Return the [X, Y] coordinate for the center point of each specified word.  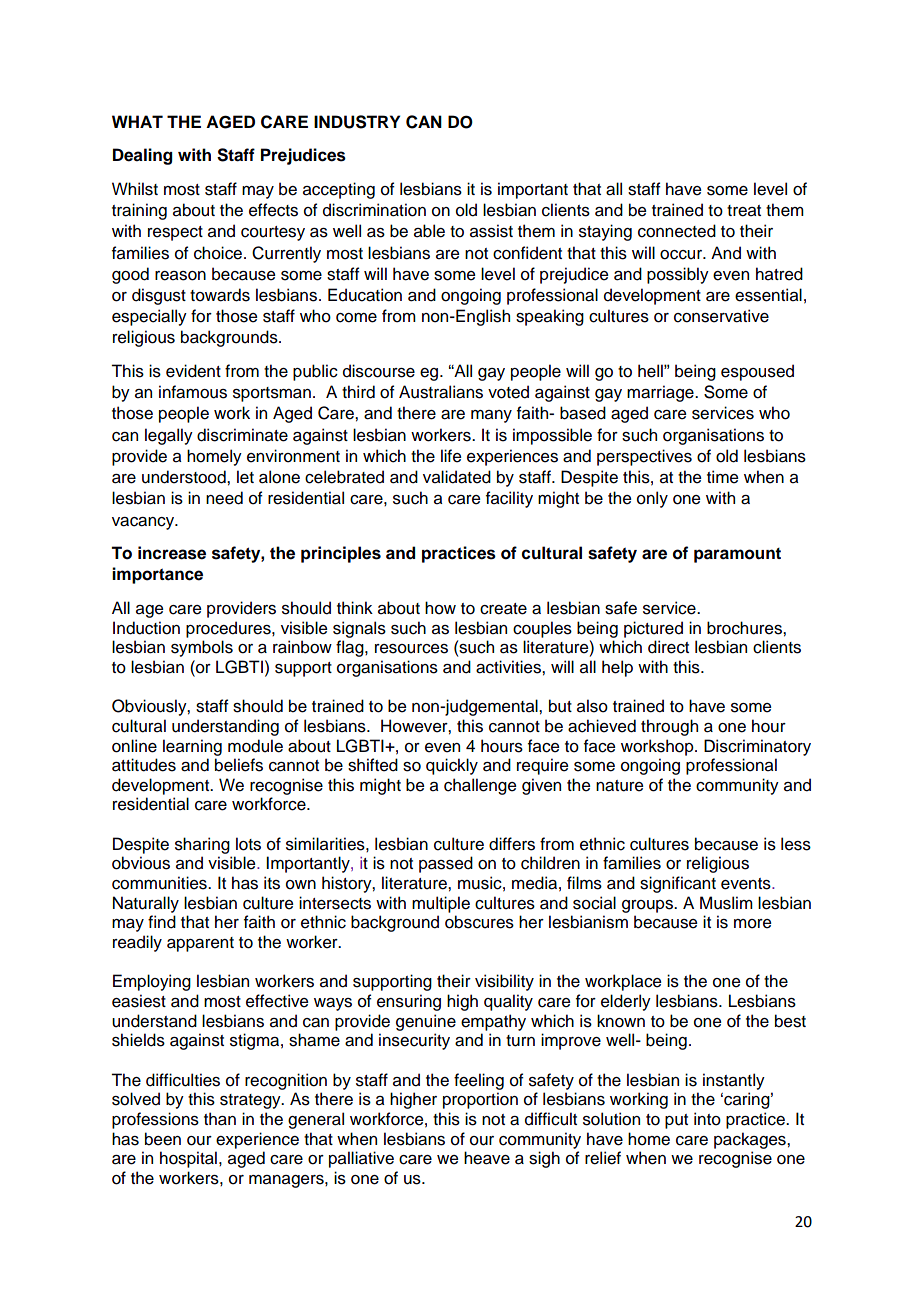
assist [491, 231]
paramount [737, 555]
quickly [452, 766]
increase [172, 553]
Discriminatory [757, 747]
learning [192, 747]
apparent [200, 944]
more [753, 924]
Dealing [143, 156]
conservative [721, 316]
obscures [479, 922]
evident [193, 371]
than [220, 1119]
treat [744, 211]
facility [509, 499]
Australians [441, 392]
